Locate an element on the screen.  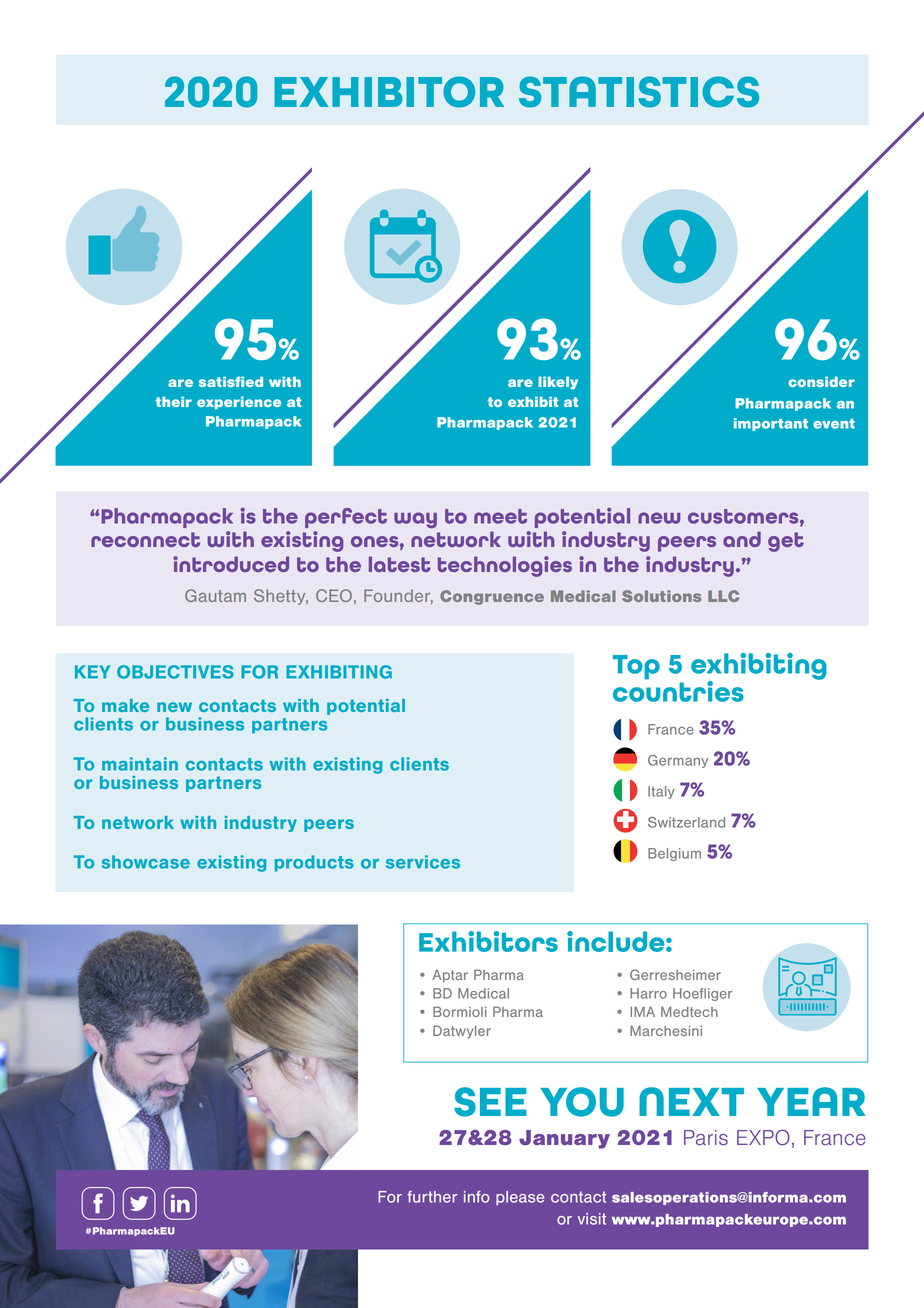
further is located at coordinates (432, 1197).
